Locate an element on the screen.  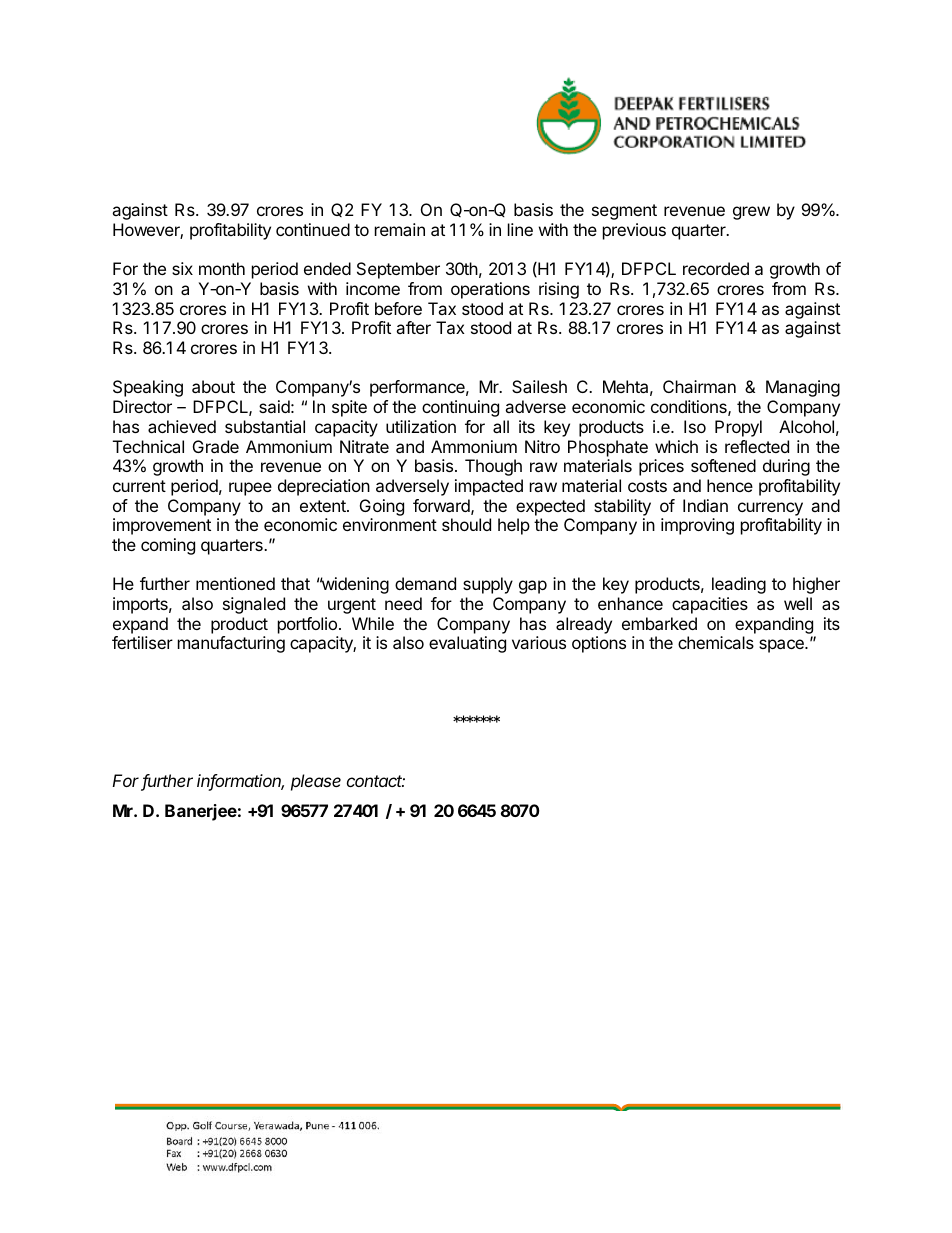
Grade is located at coordinates (216, 446).
